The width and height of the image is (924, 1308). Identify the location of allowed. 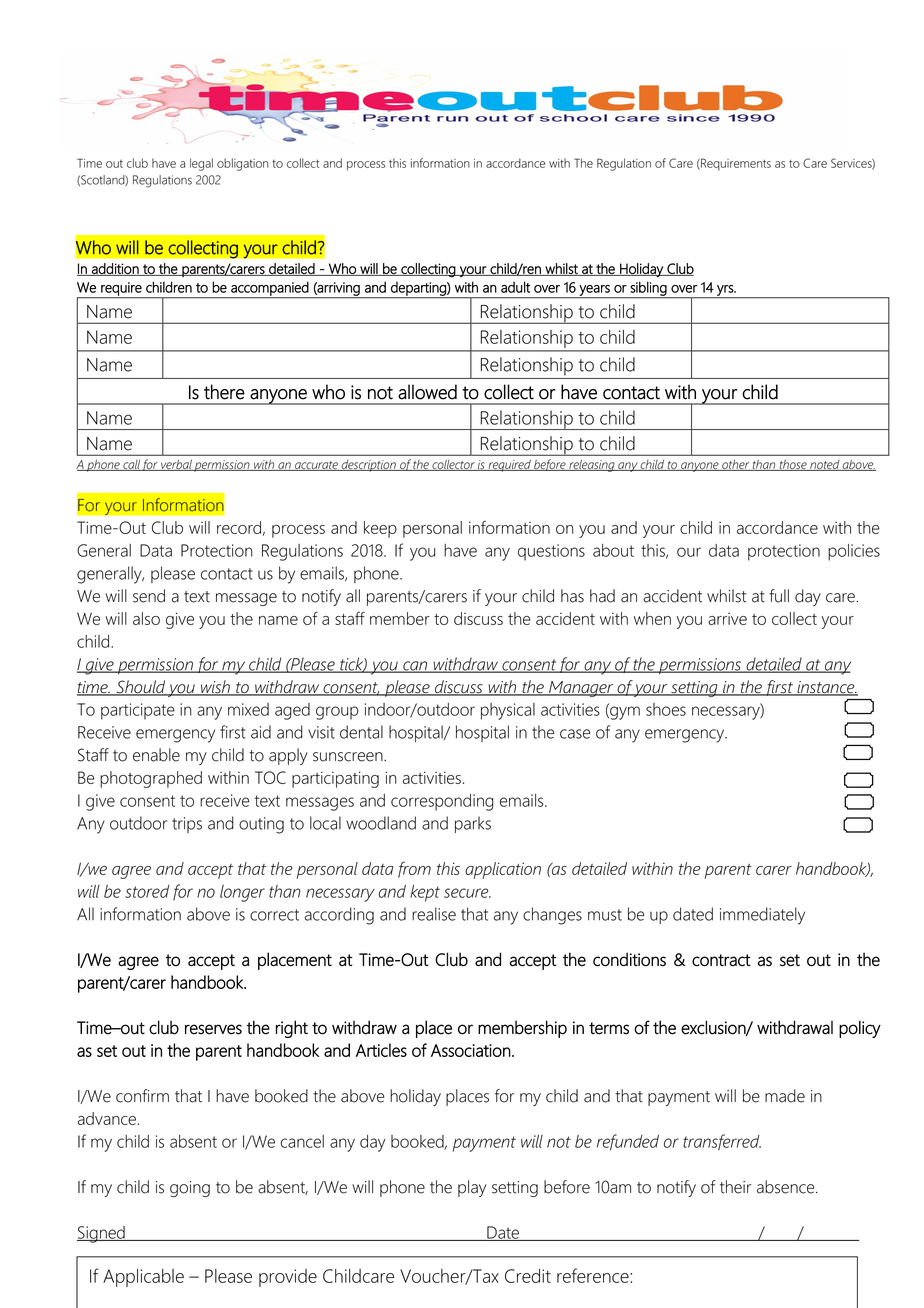
(427, 392).
